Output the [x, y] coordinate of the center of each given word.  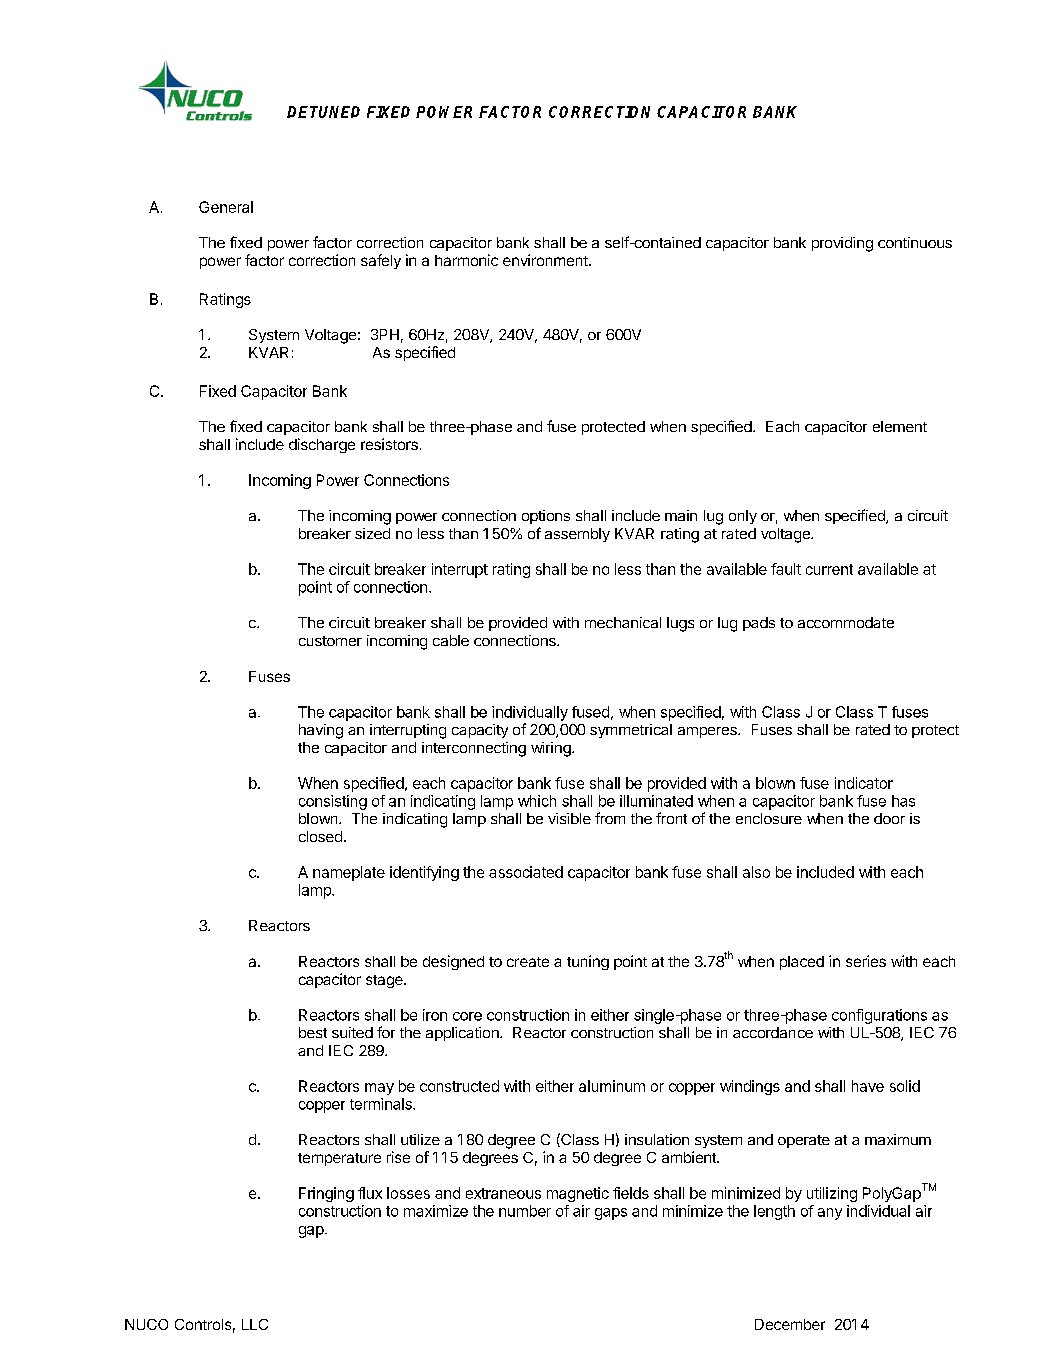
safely [381, 261]
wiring [552, 749]
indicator [864, 783]
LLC [255, 1324]
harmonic [466, 260]
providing [842, 244]
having [321, 731]
